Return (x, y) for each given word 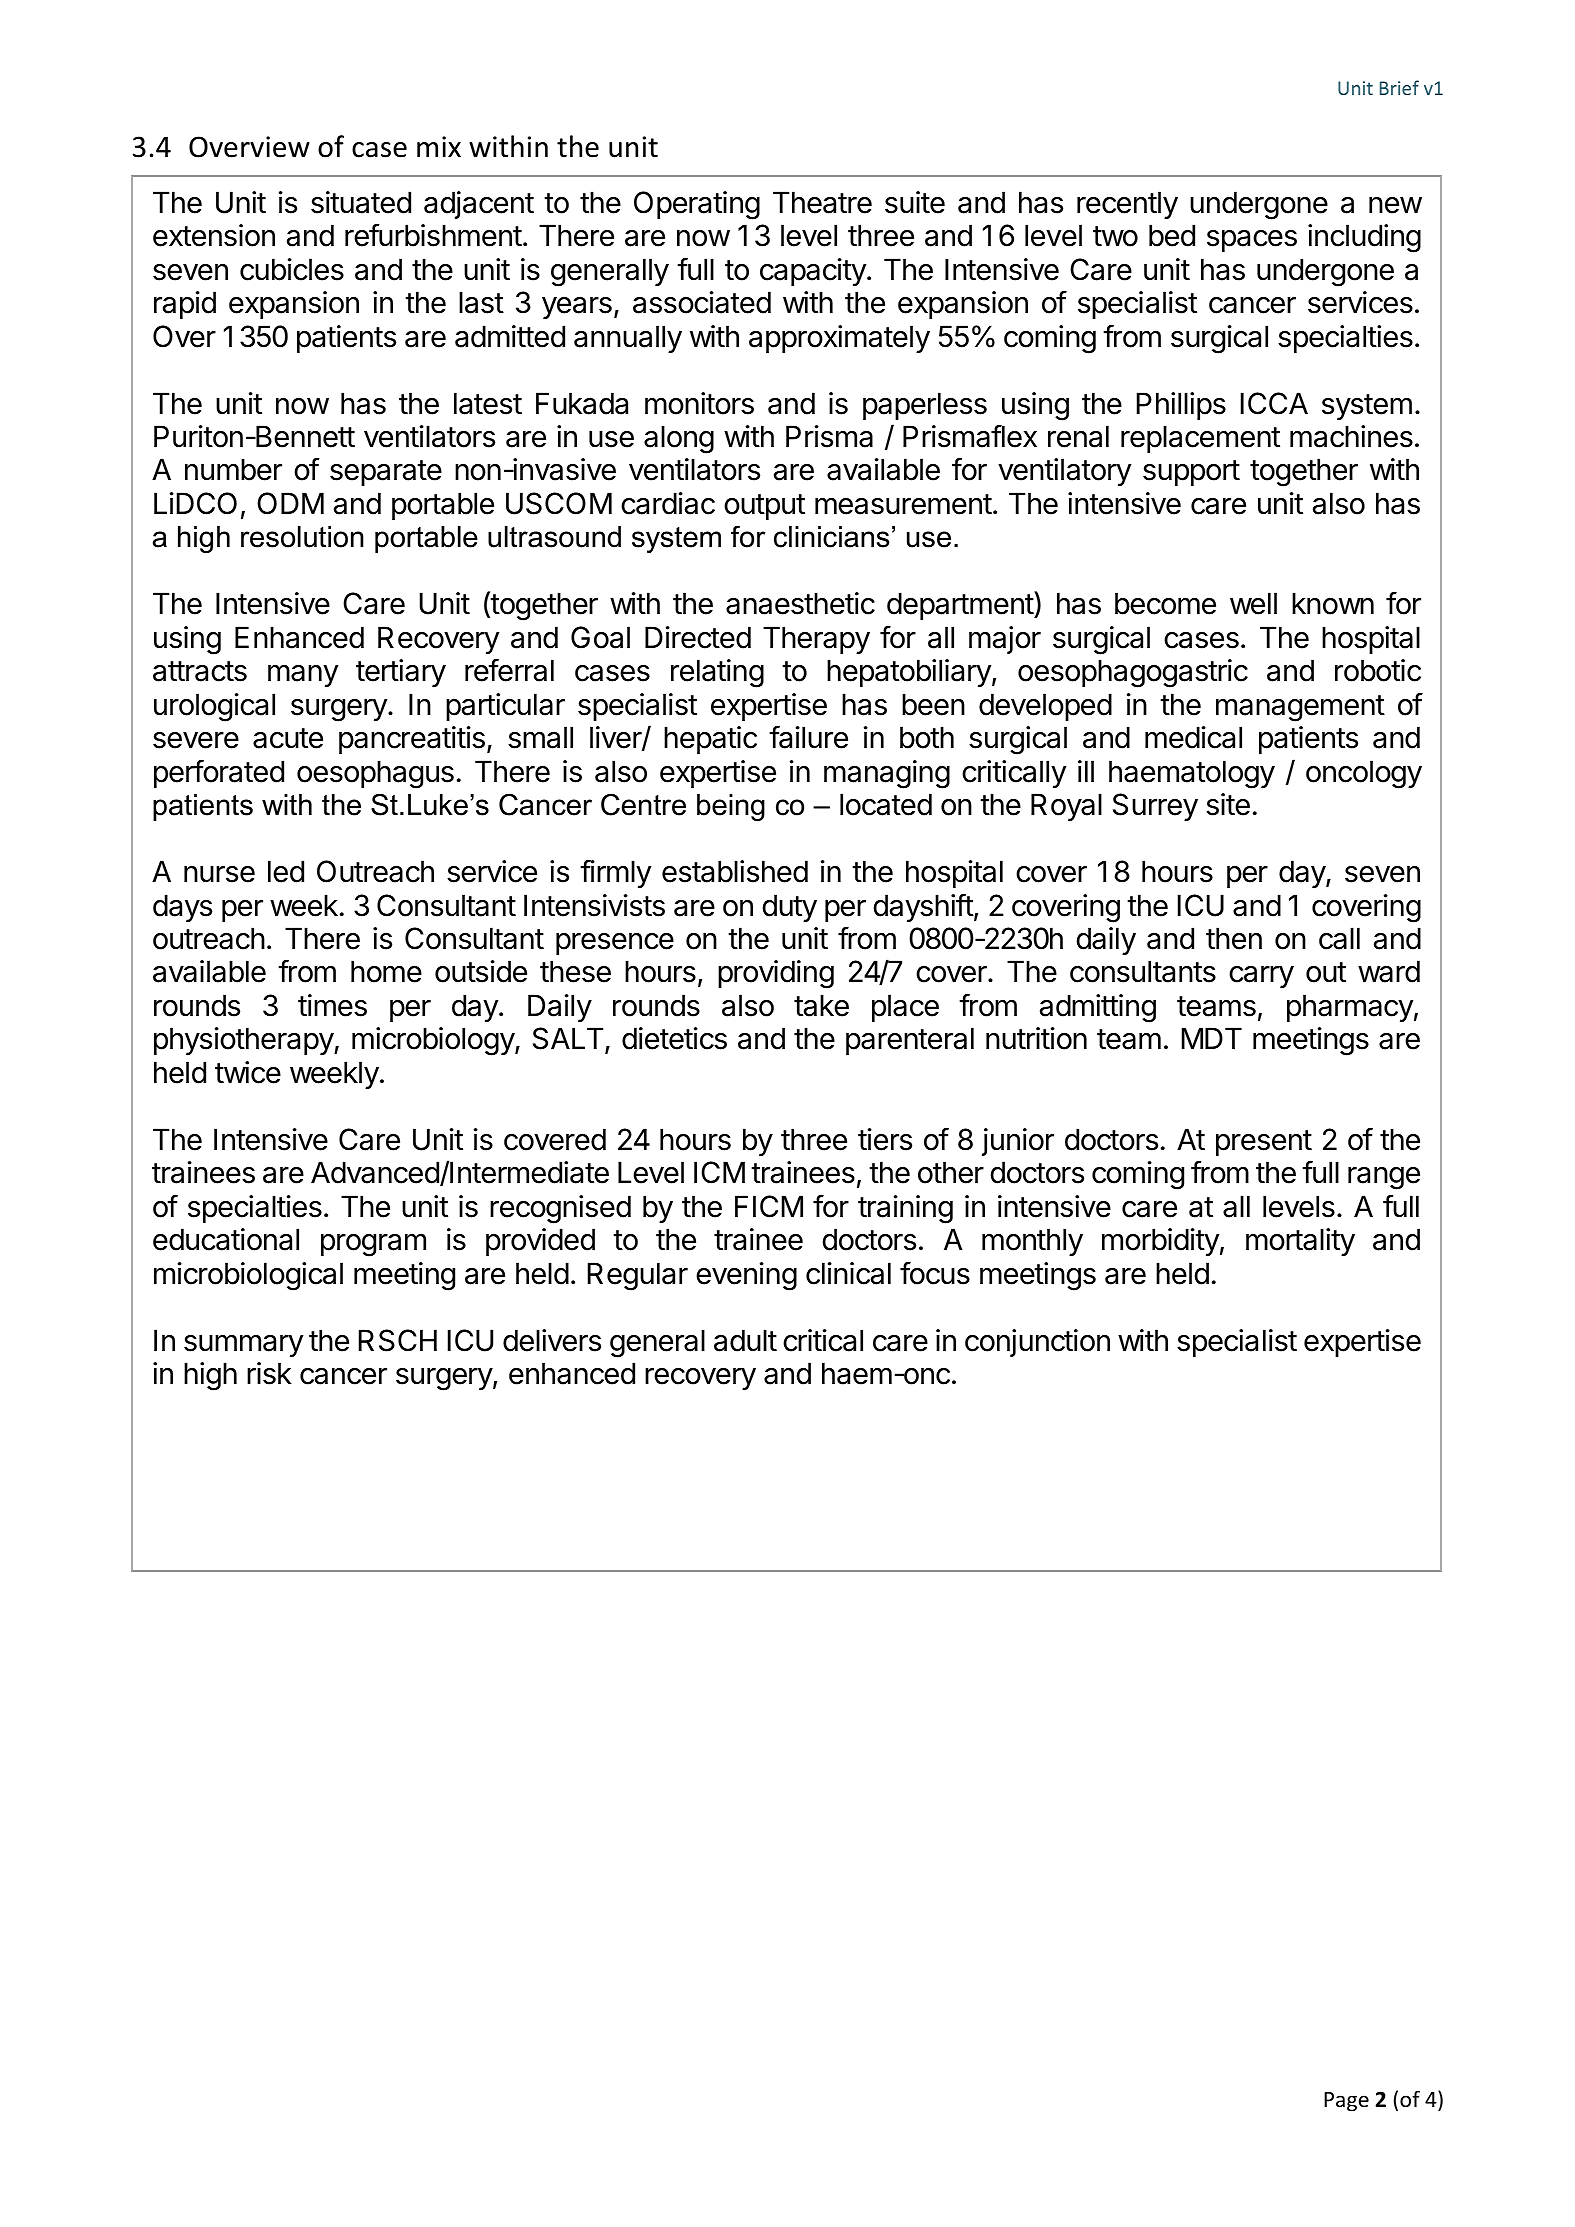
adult (745, 1340)
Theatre (822, 202)
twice (248, 1072)
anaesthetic (800, 603)
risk (269, 1373)
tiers (885, 1139)
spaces (1252, 241)
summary (244, 1346)
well (1253, 603)
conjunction (1037, 1343)
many (303, 676)
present (1264, 1143)
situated (361, 202)
